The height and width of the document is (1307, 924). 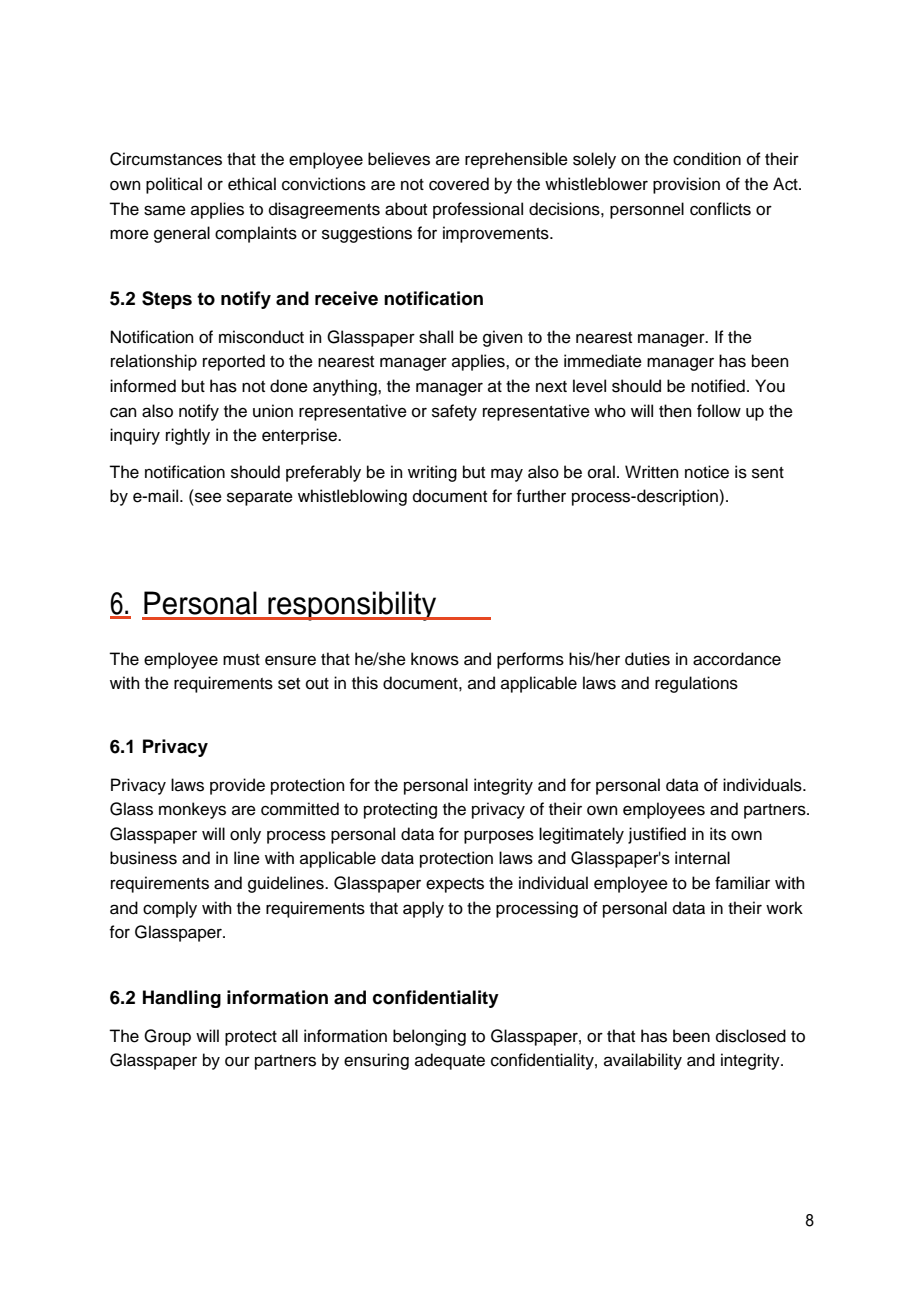 What do you see at coordinates (188, 436) in the document?
I see `rightly` at bounding box center [188, 436].
